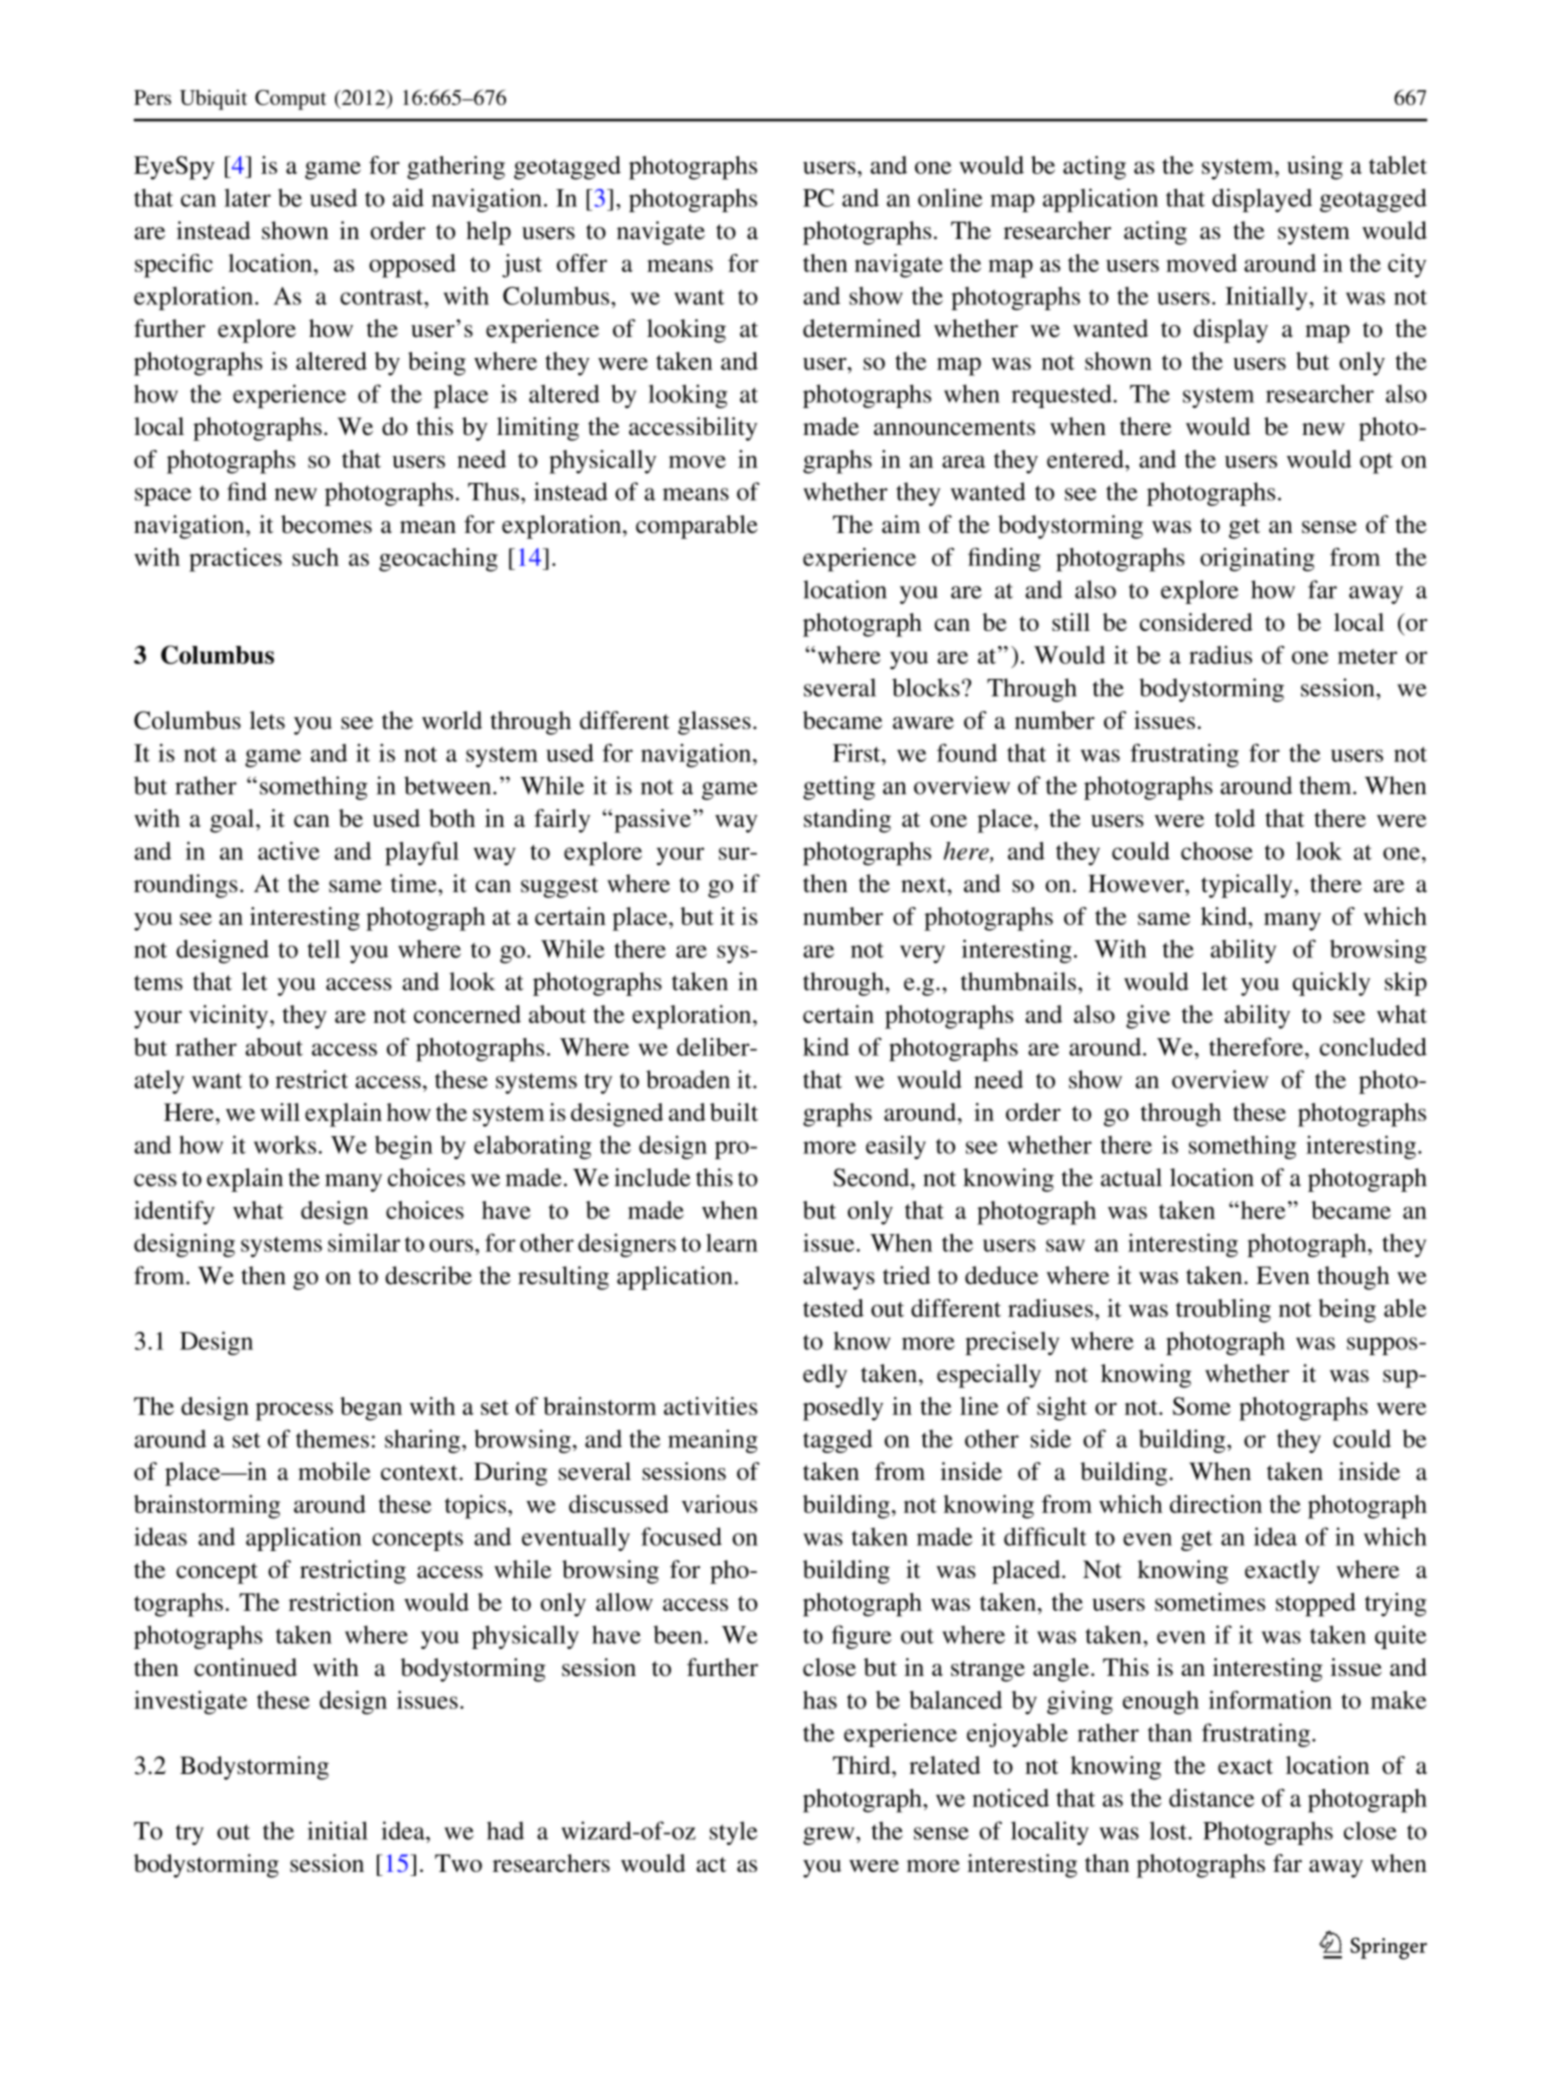  What do you see at coordinates (734, 1833) in the image?
I see `style` at bounding box center [734, 1833].
